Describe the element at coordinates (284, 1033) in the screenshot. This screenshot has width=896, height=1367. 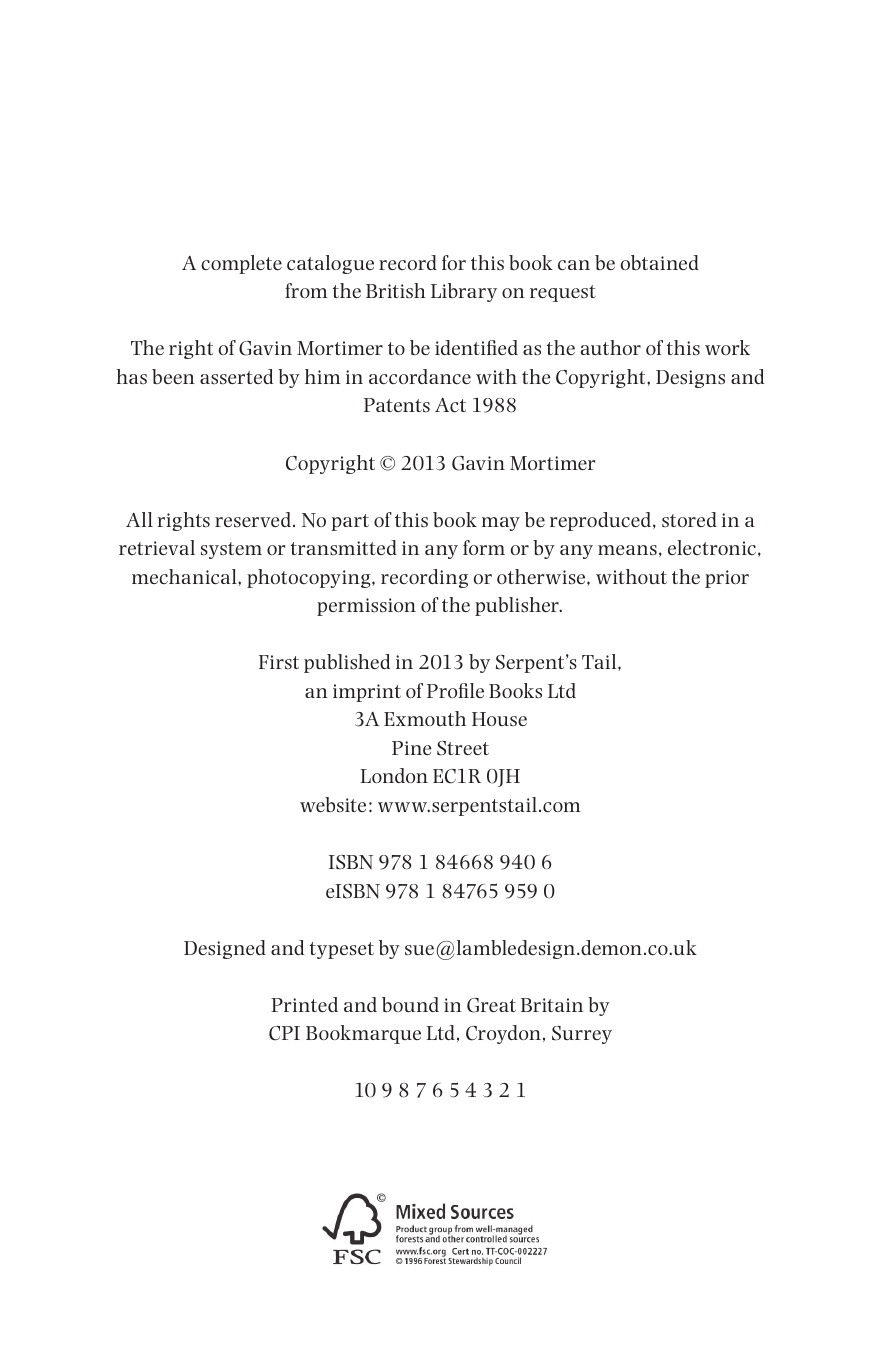
I see `CPI` at that location.
